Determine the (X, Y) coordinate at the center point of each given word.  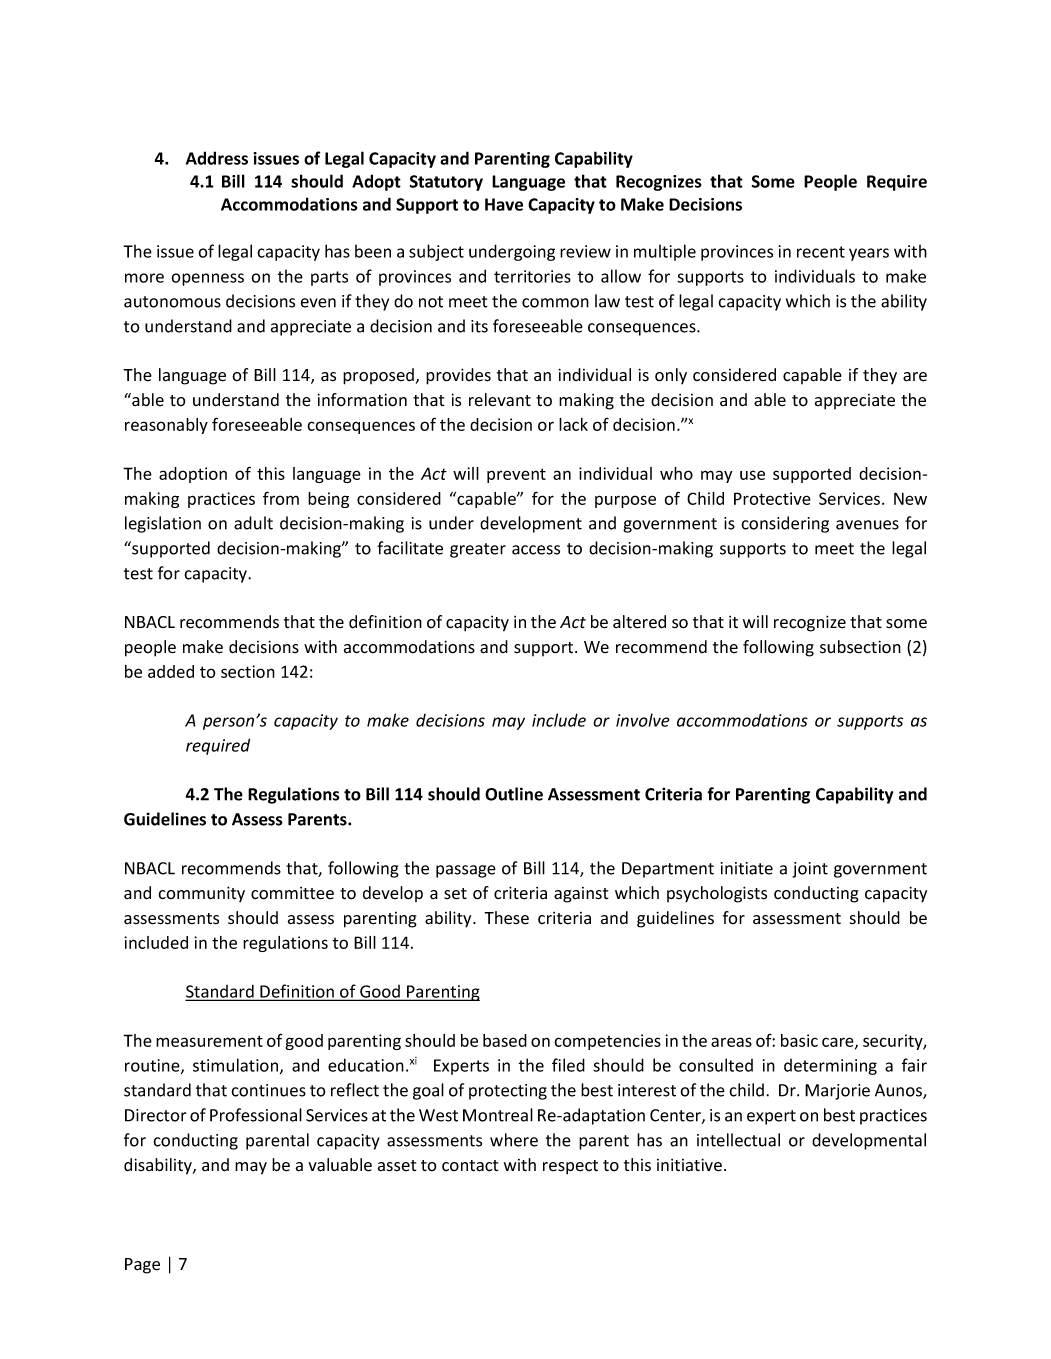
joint (810, 870)
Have (504, 204)
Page (142, 1266)
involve (643, 720)
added (171, 671)
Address (217, 158)
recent (821, 252)
